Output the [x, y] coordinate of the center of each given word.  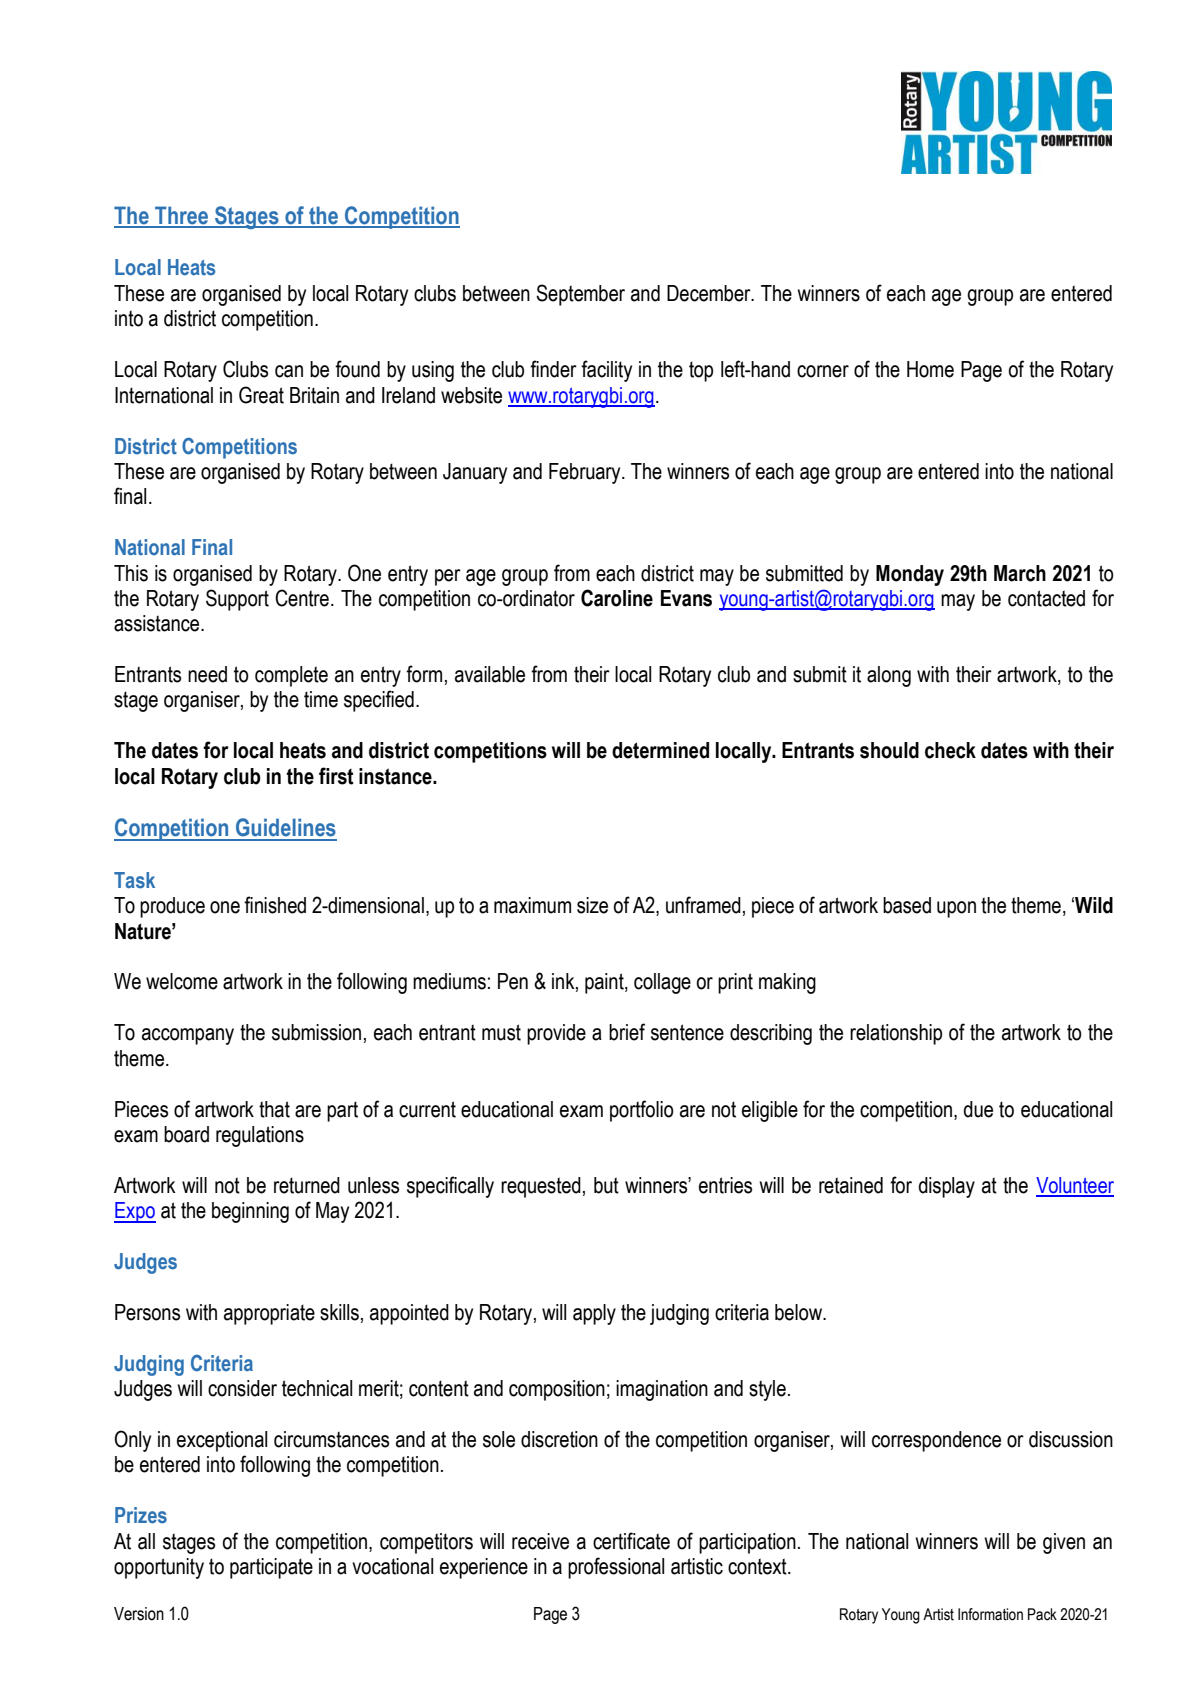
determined [660, 750]
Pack [1042, 1614]
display [947, 1187]
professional [616, 1568]
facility [606, 371]
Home [930, 369]
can [289, 371]
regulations [260, 1136]
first [336, 776]
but [606, 1185]
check [950, 750]
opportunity [159, 1568]
